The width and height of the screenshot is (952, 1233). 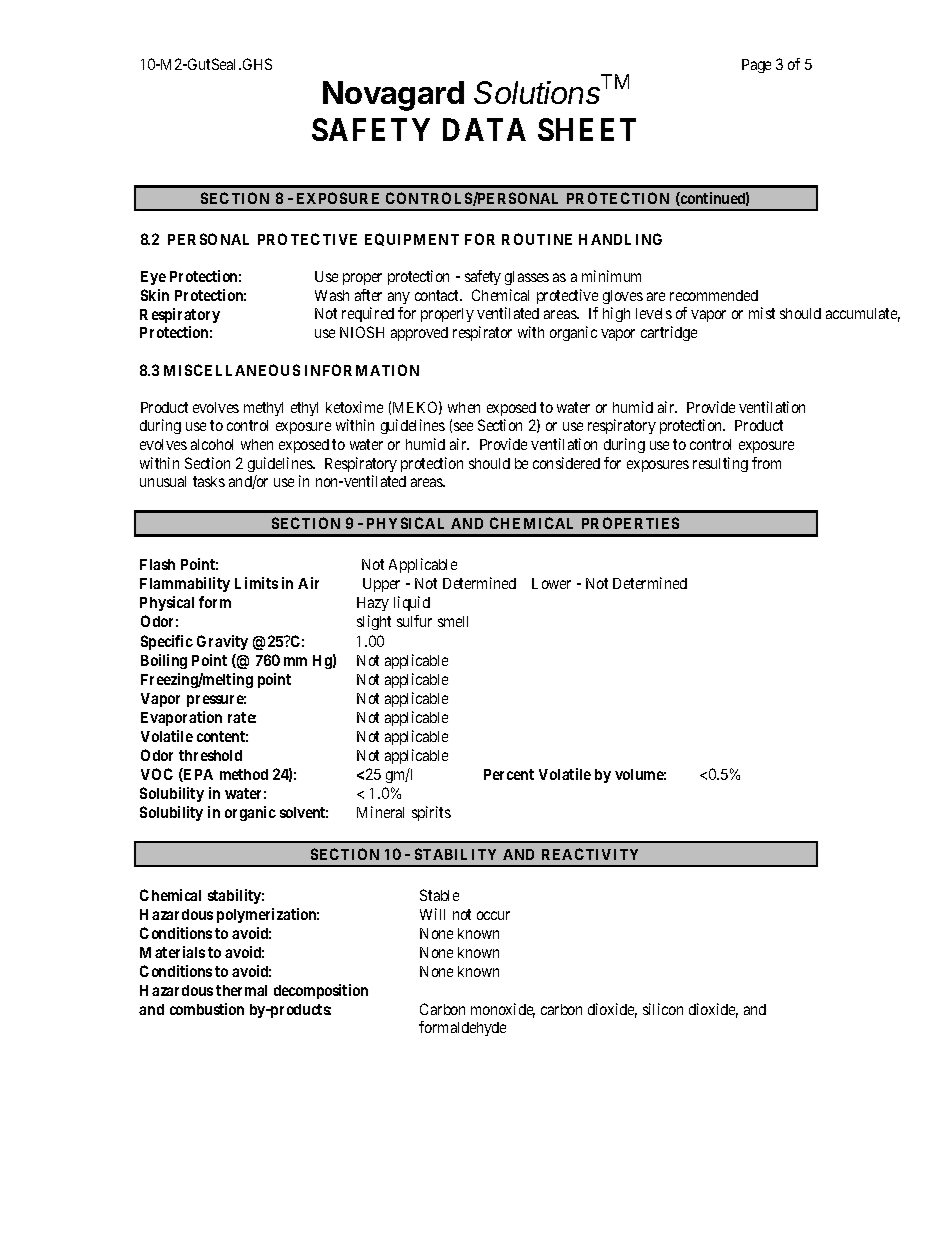 I want to click on DATA, so click(x=484, y=129).
